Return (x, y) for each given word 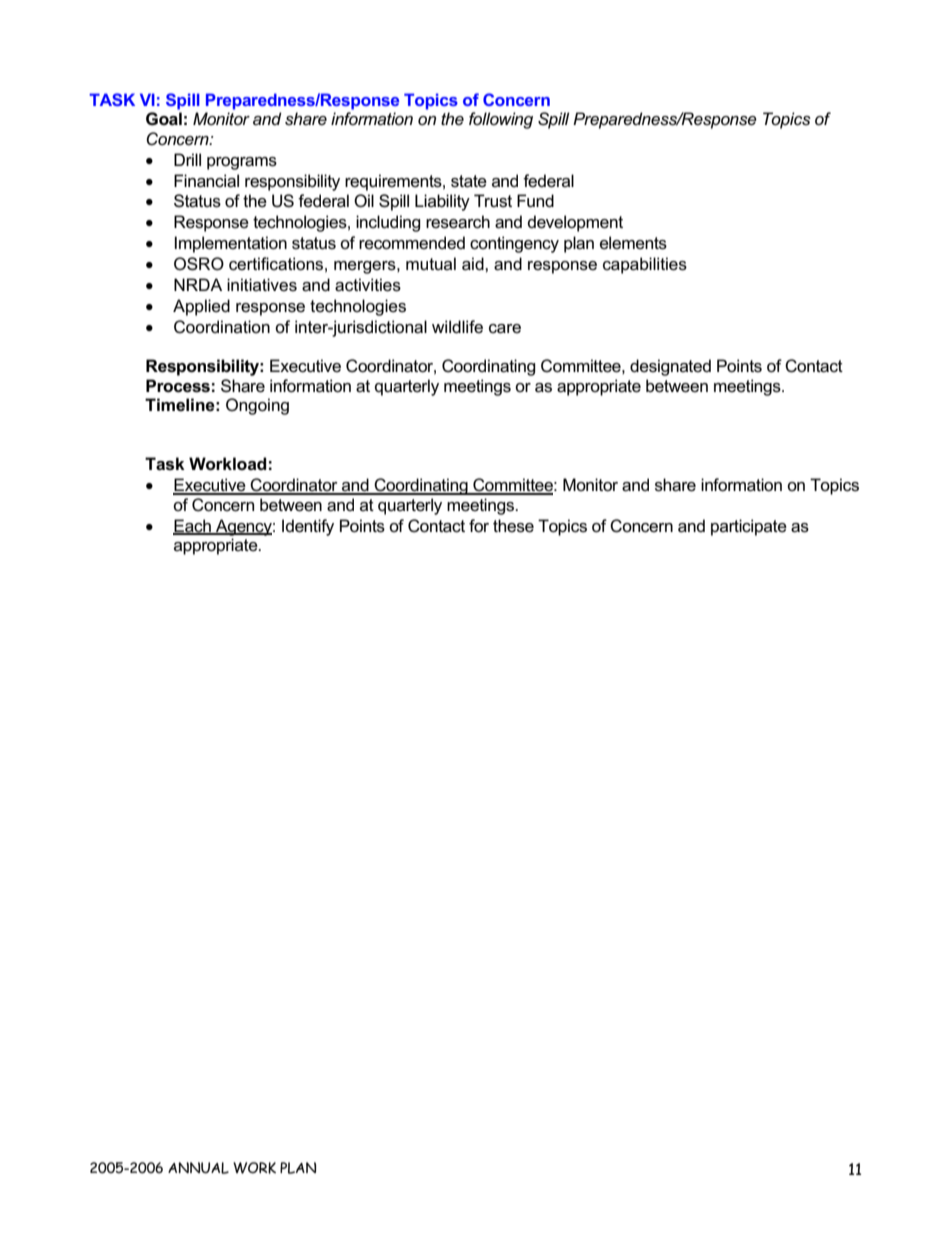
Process (178, 386)
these (513, 526)
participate (749, 527)
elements (633, 243)
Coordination (222, 327)
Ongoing (257, 406)
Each (193, 526)
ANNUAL (198, 1168)
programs (242, 163)
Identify (308, 527)
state (469, 181)
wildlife (457, 326)
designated (670, 367)
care (505, 329)
